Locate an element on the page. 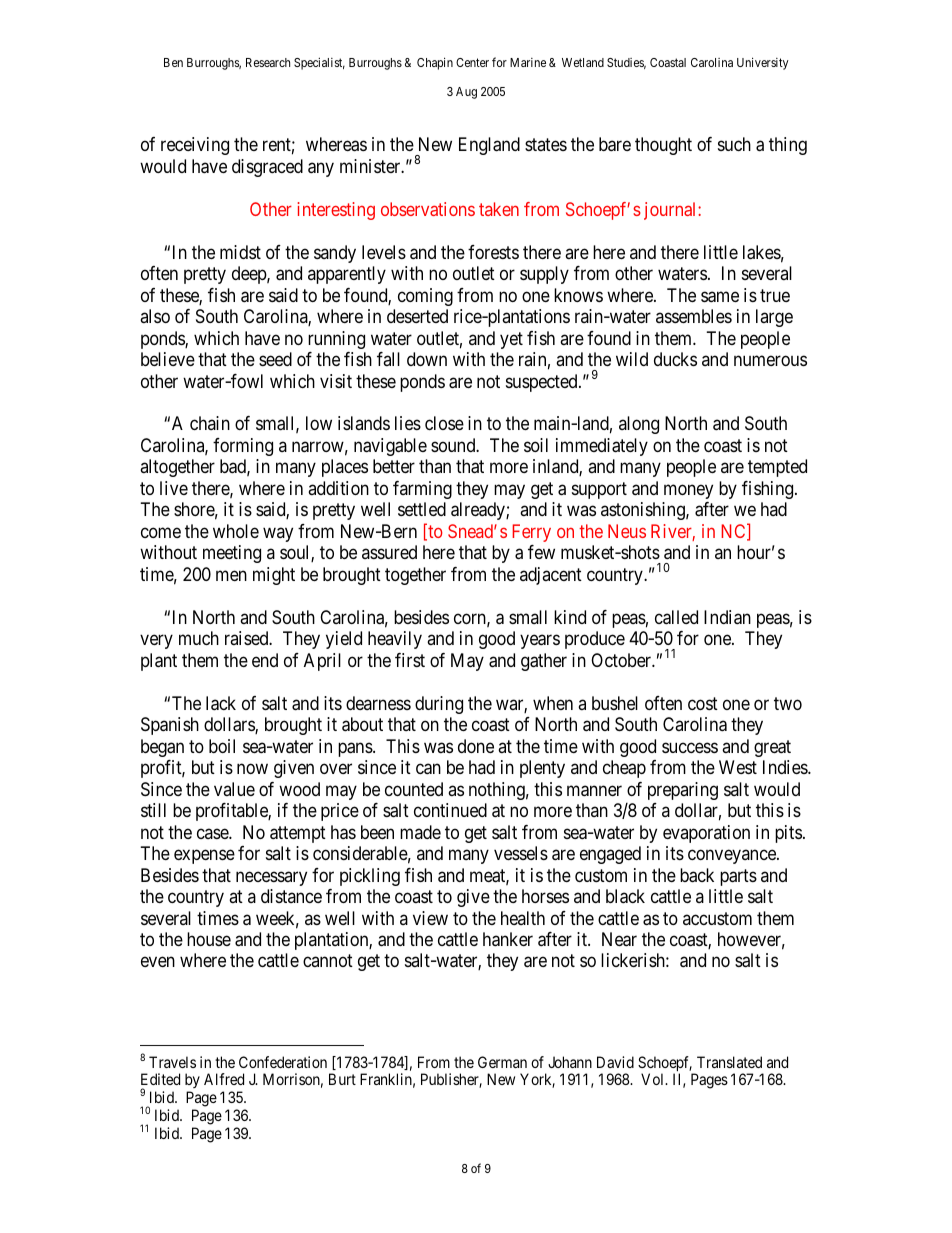 This page has width=952, height=1233. during is located at coordinates (439, 705).
